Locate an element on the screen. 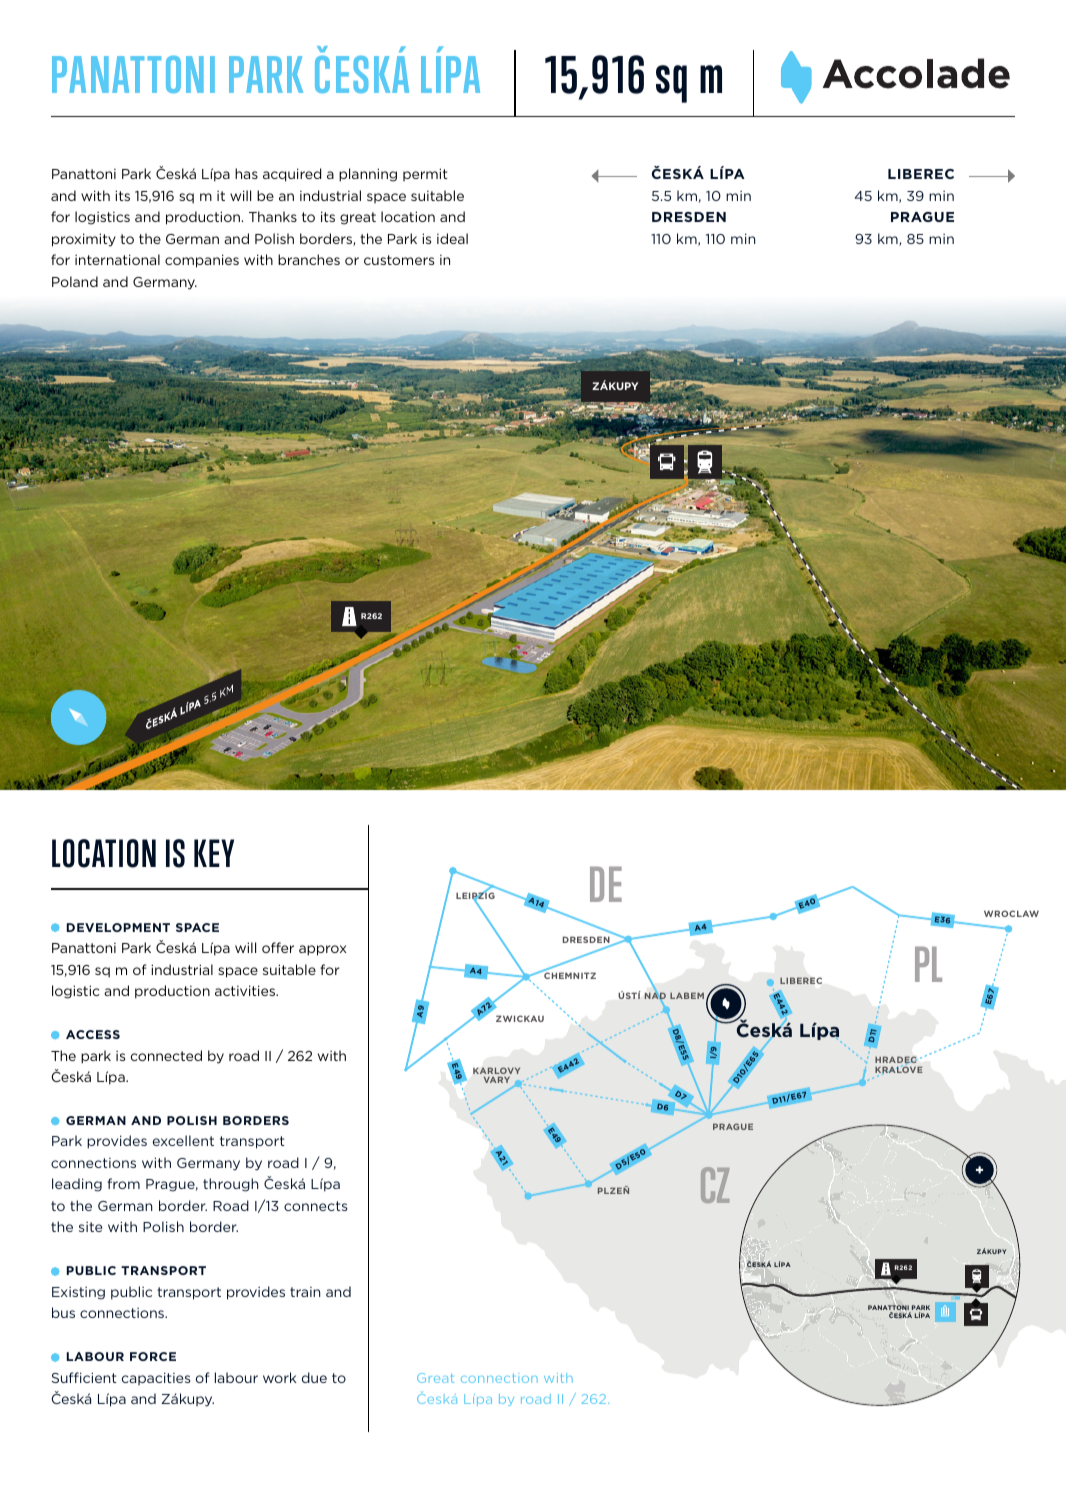  KEY is located at coordinates (214, 853).
